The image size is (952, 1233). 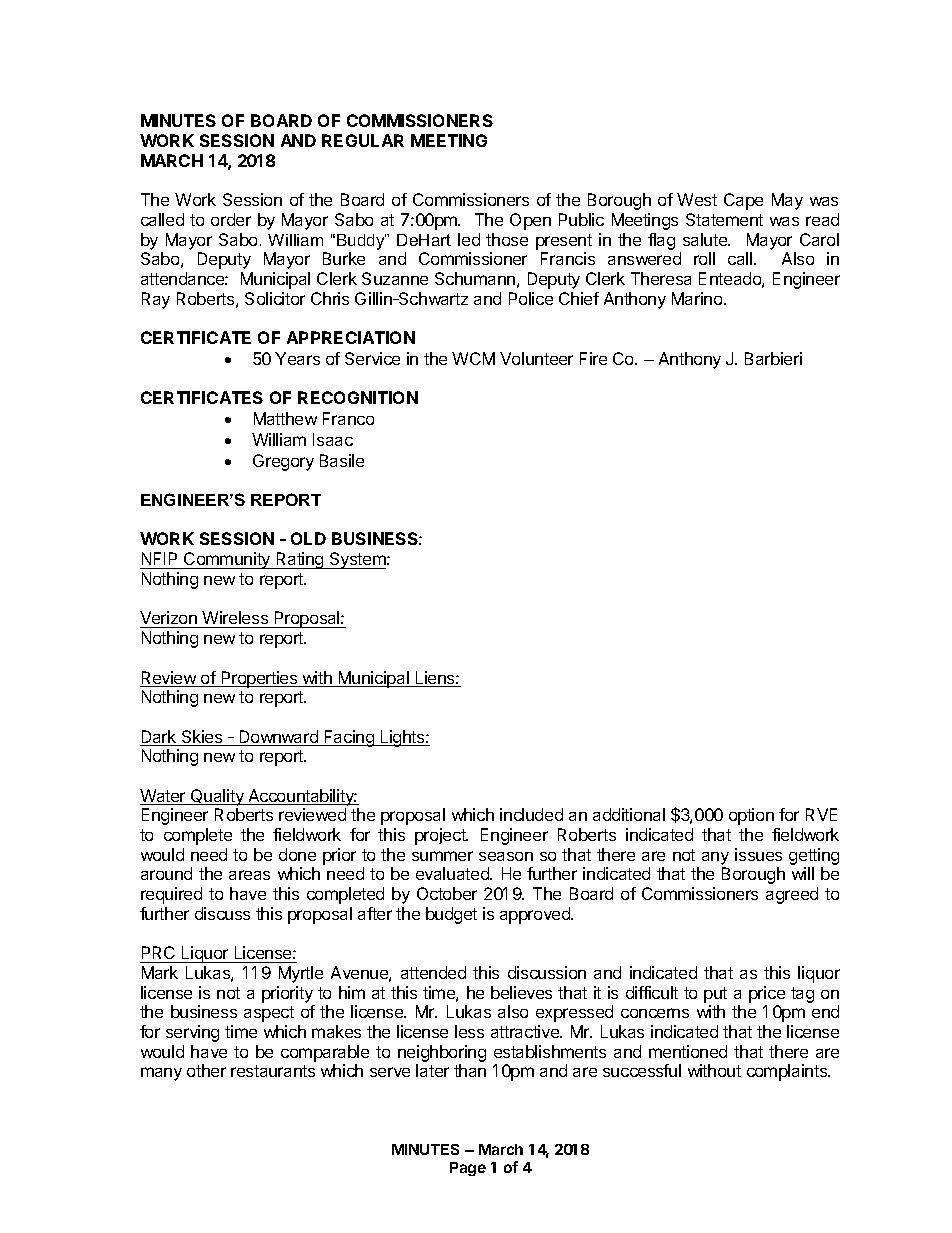 I want to click on complaints, so click(x=788, y=1072).
